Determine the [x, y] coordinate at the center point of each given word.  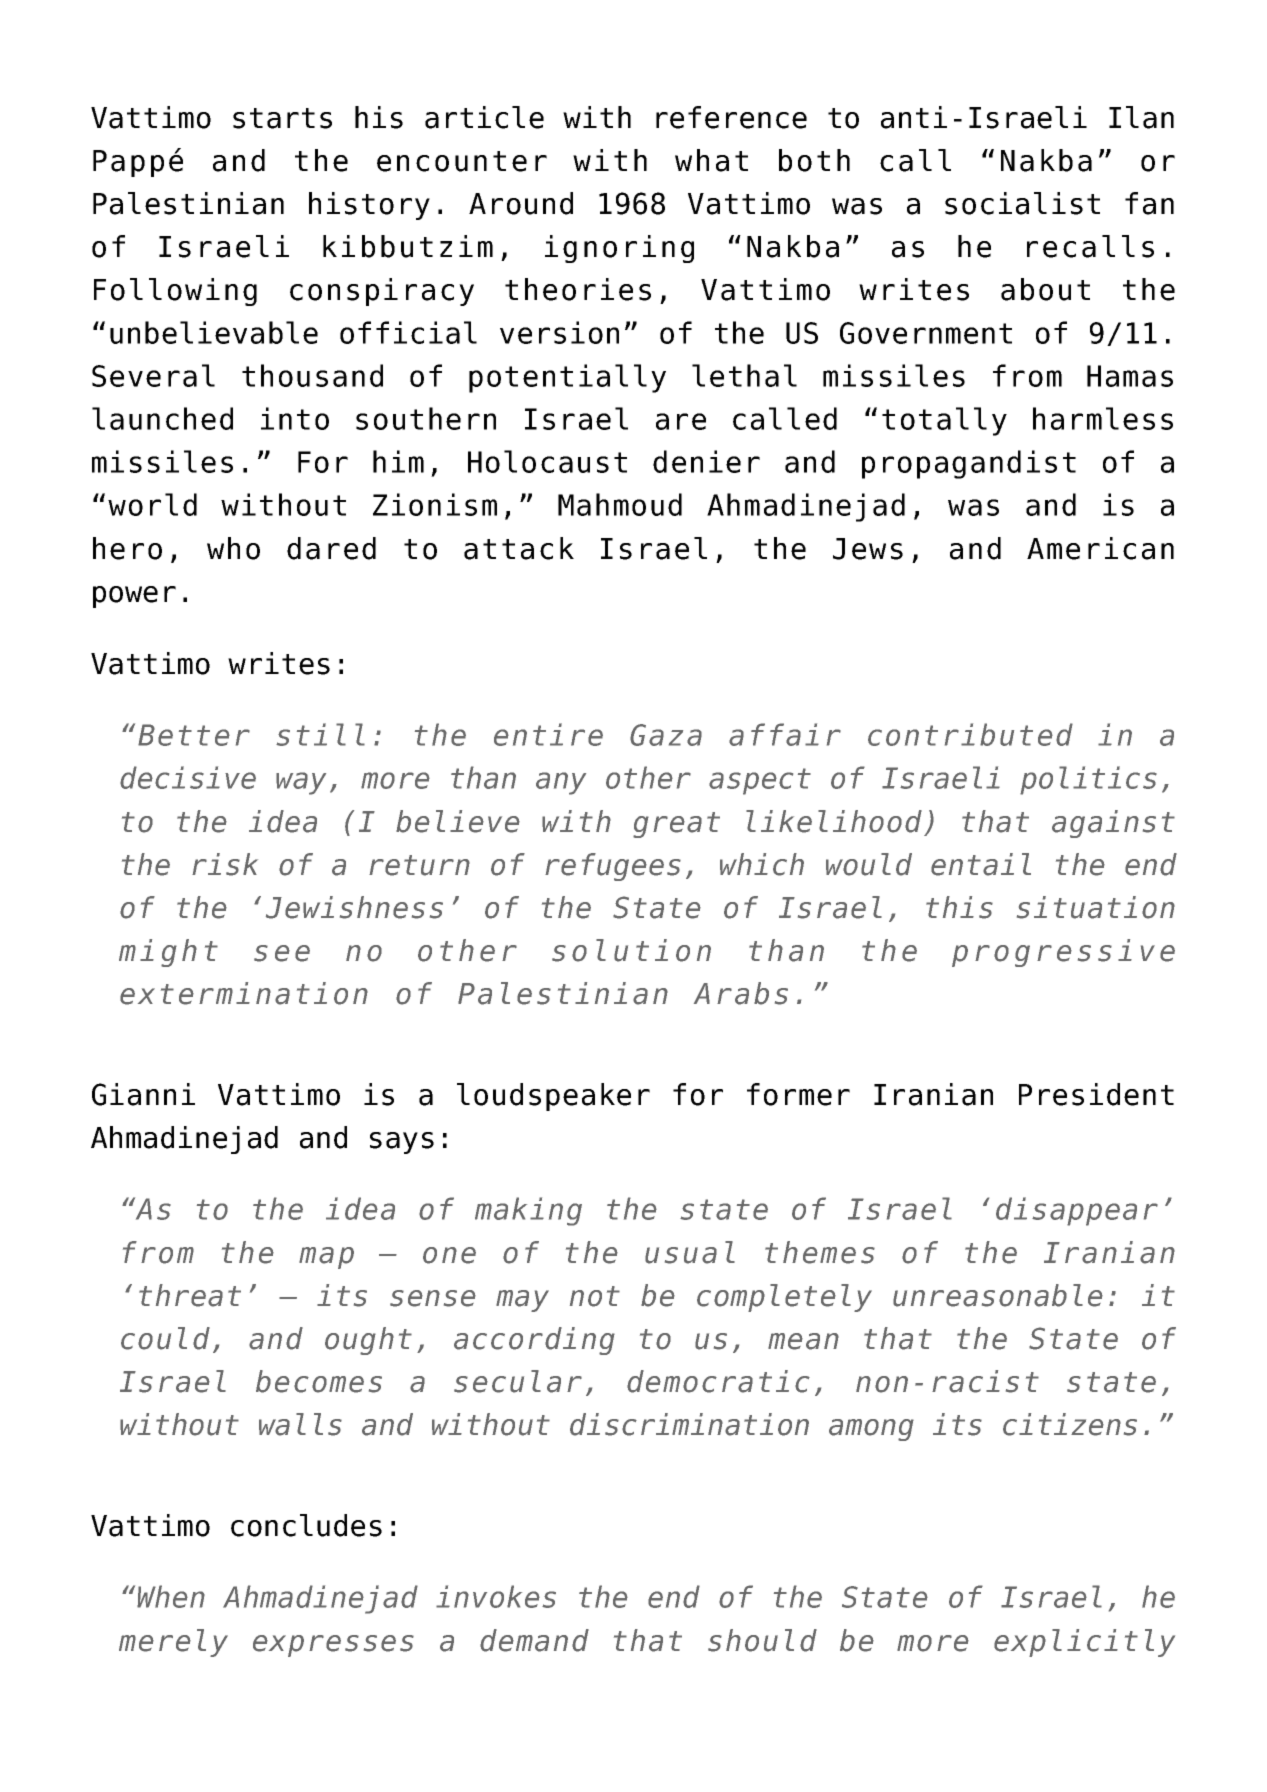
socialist [1022, 203]
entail [981, 864]
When [171, 1596]
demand [534, 1640]
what [711, 160]
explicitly [1084, 1643]
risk [225, 864]
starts [282, 118]
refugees [613, 867]
